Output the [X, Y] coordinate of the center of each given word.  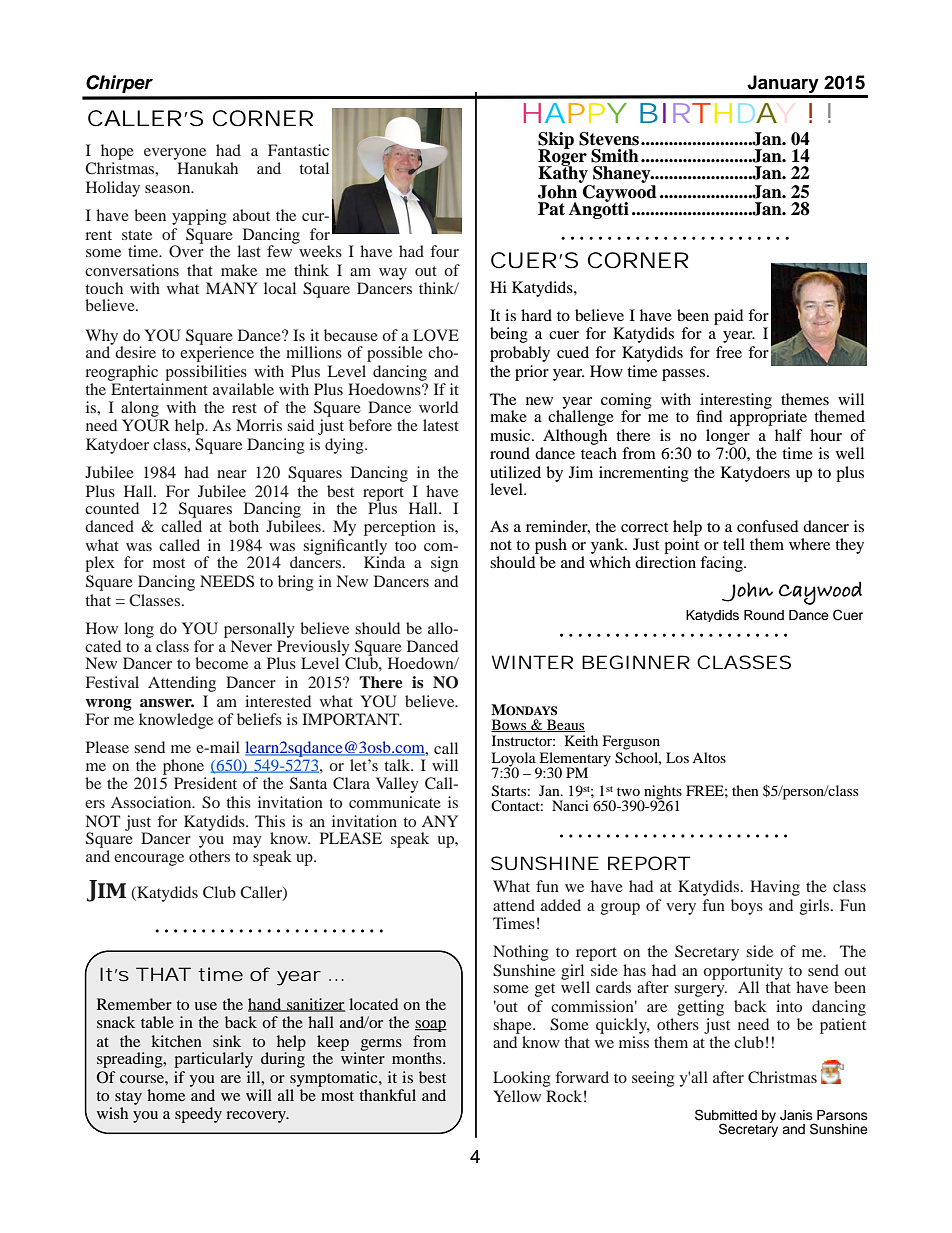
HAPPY [575, 113]
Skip [556, 141]
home [166, 1095]
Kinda [384, 561]
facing [722, 564]
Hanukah [207, 168]
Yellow [517, 1096]
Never [251, 646]
